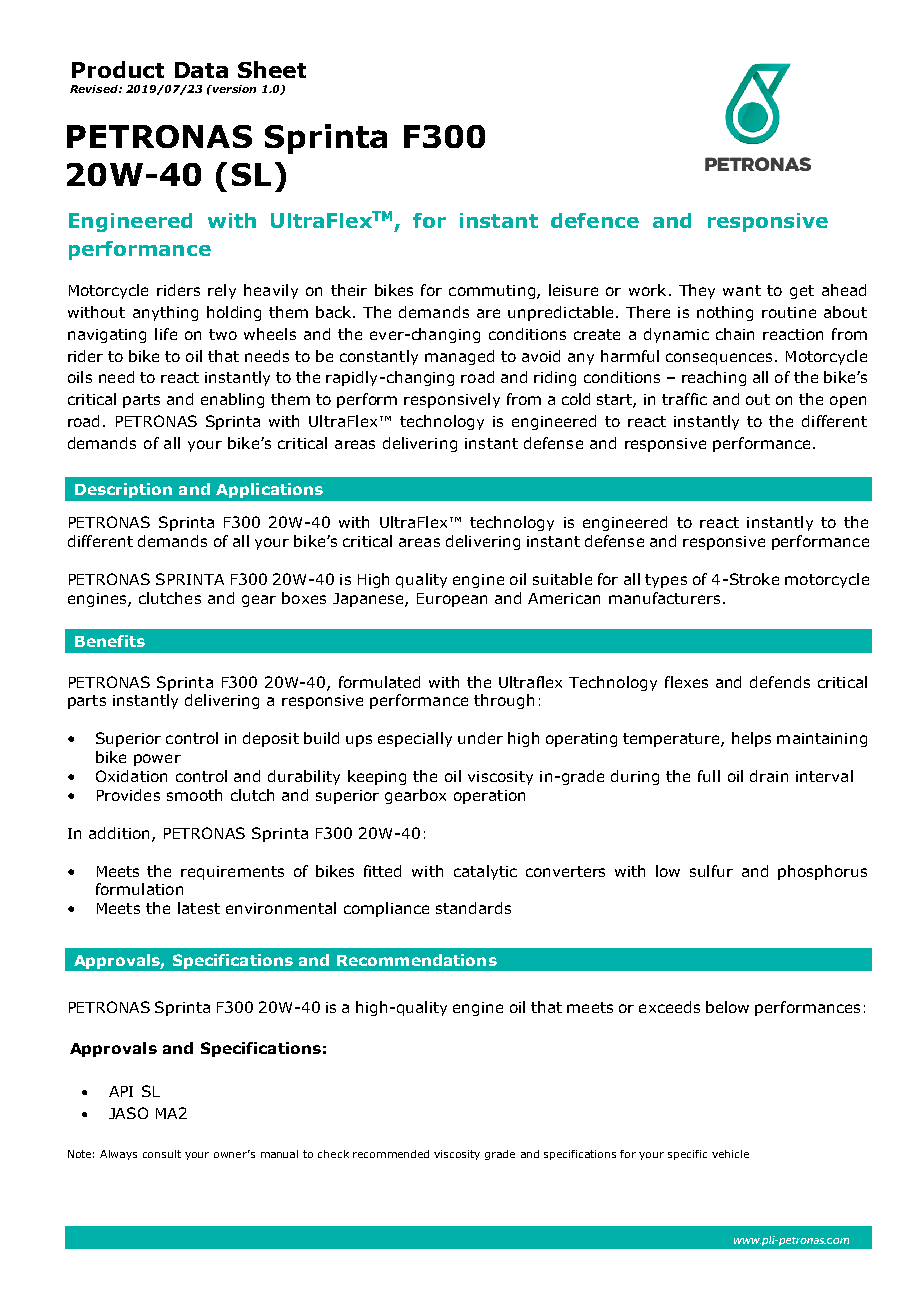  Describe the element at coordinates (272, 69) in the screenshot. I see `Sheet` at that location.
